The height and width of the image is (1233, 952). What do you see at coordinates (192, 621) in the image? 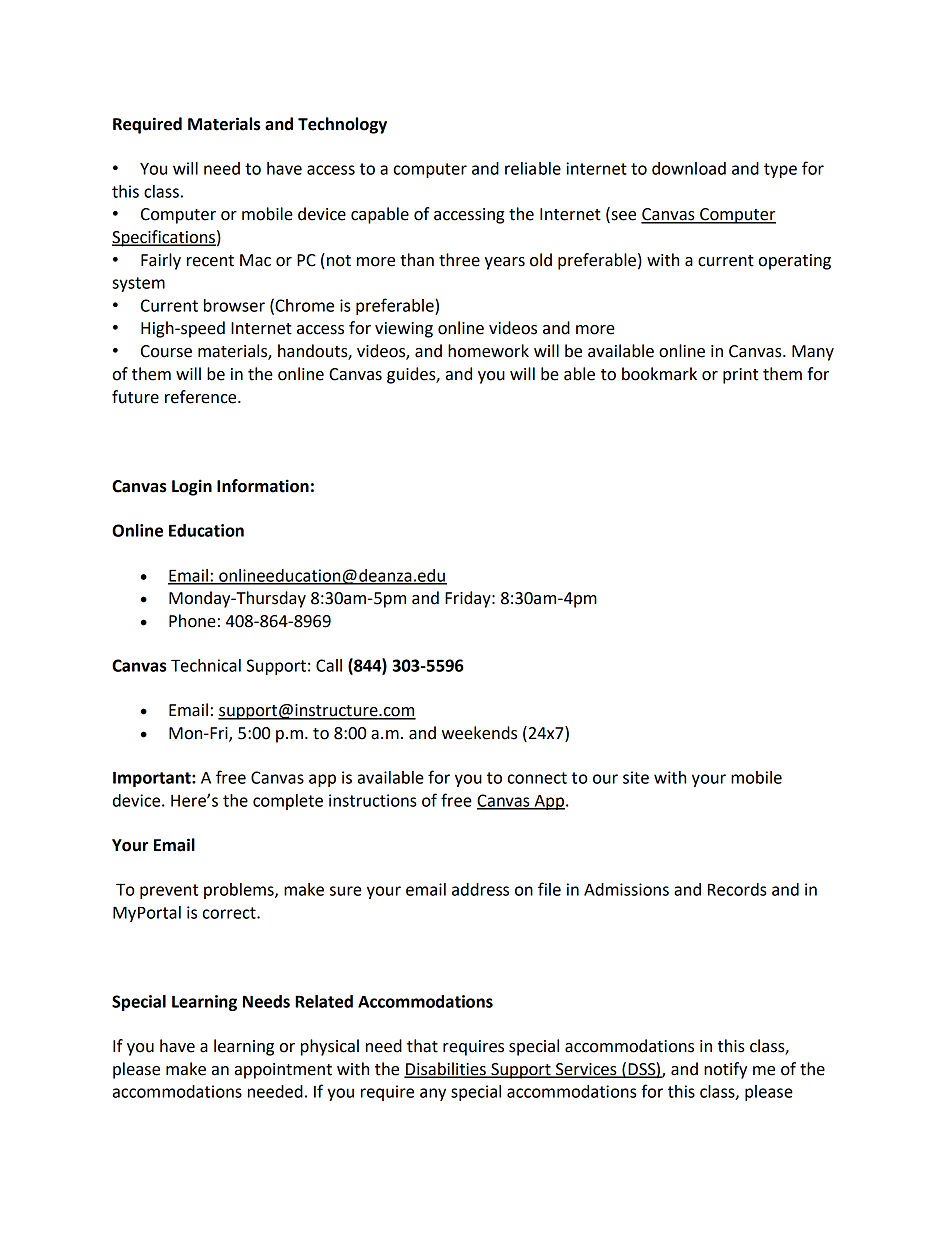
I see `Phone` at bounding box center [192, 621].
